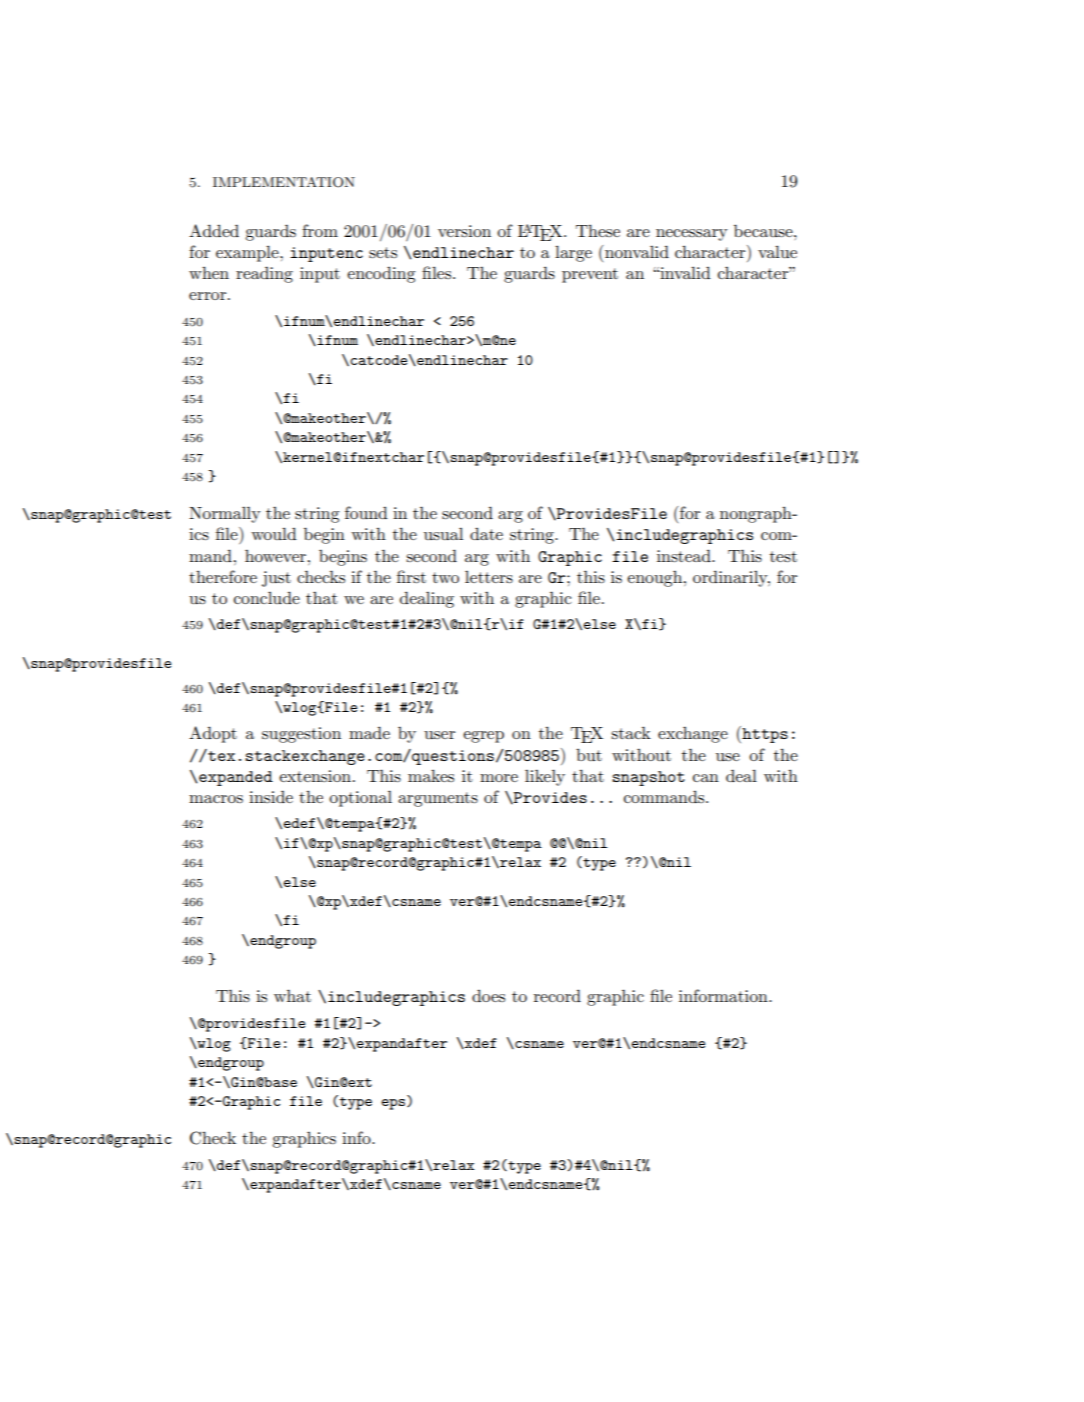 This screenshot has width=1084, height=1402. I want to click on eps, so click(393, 1104).
